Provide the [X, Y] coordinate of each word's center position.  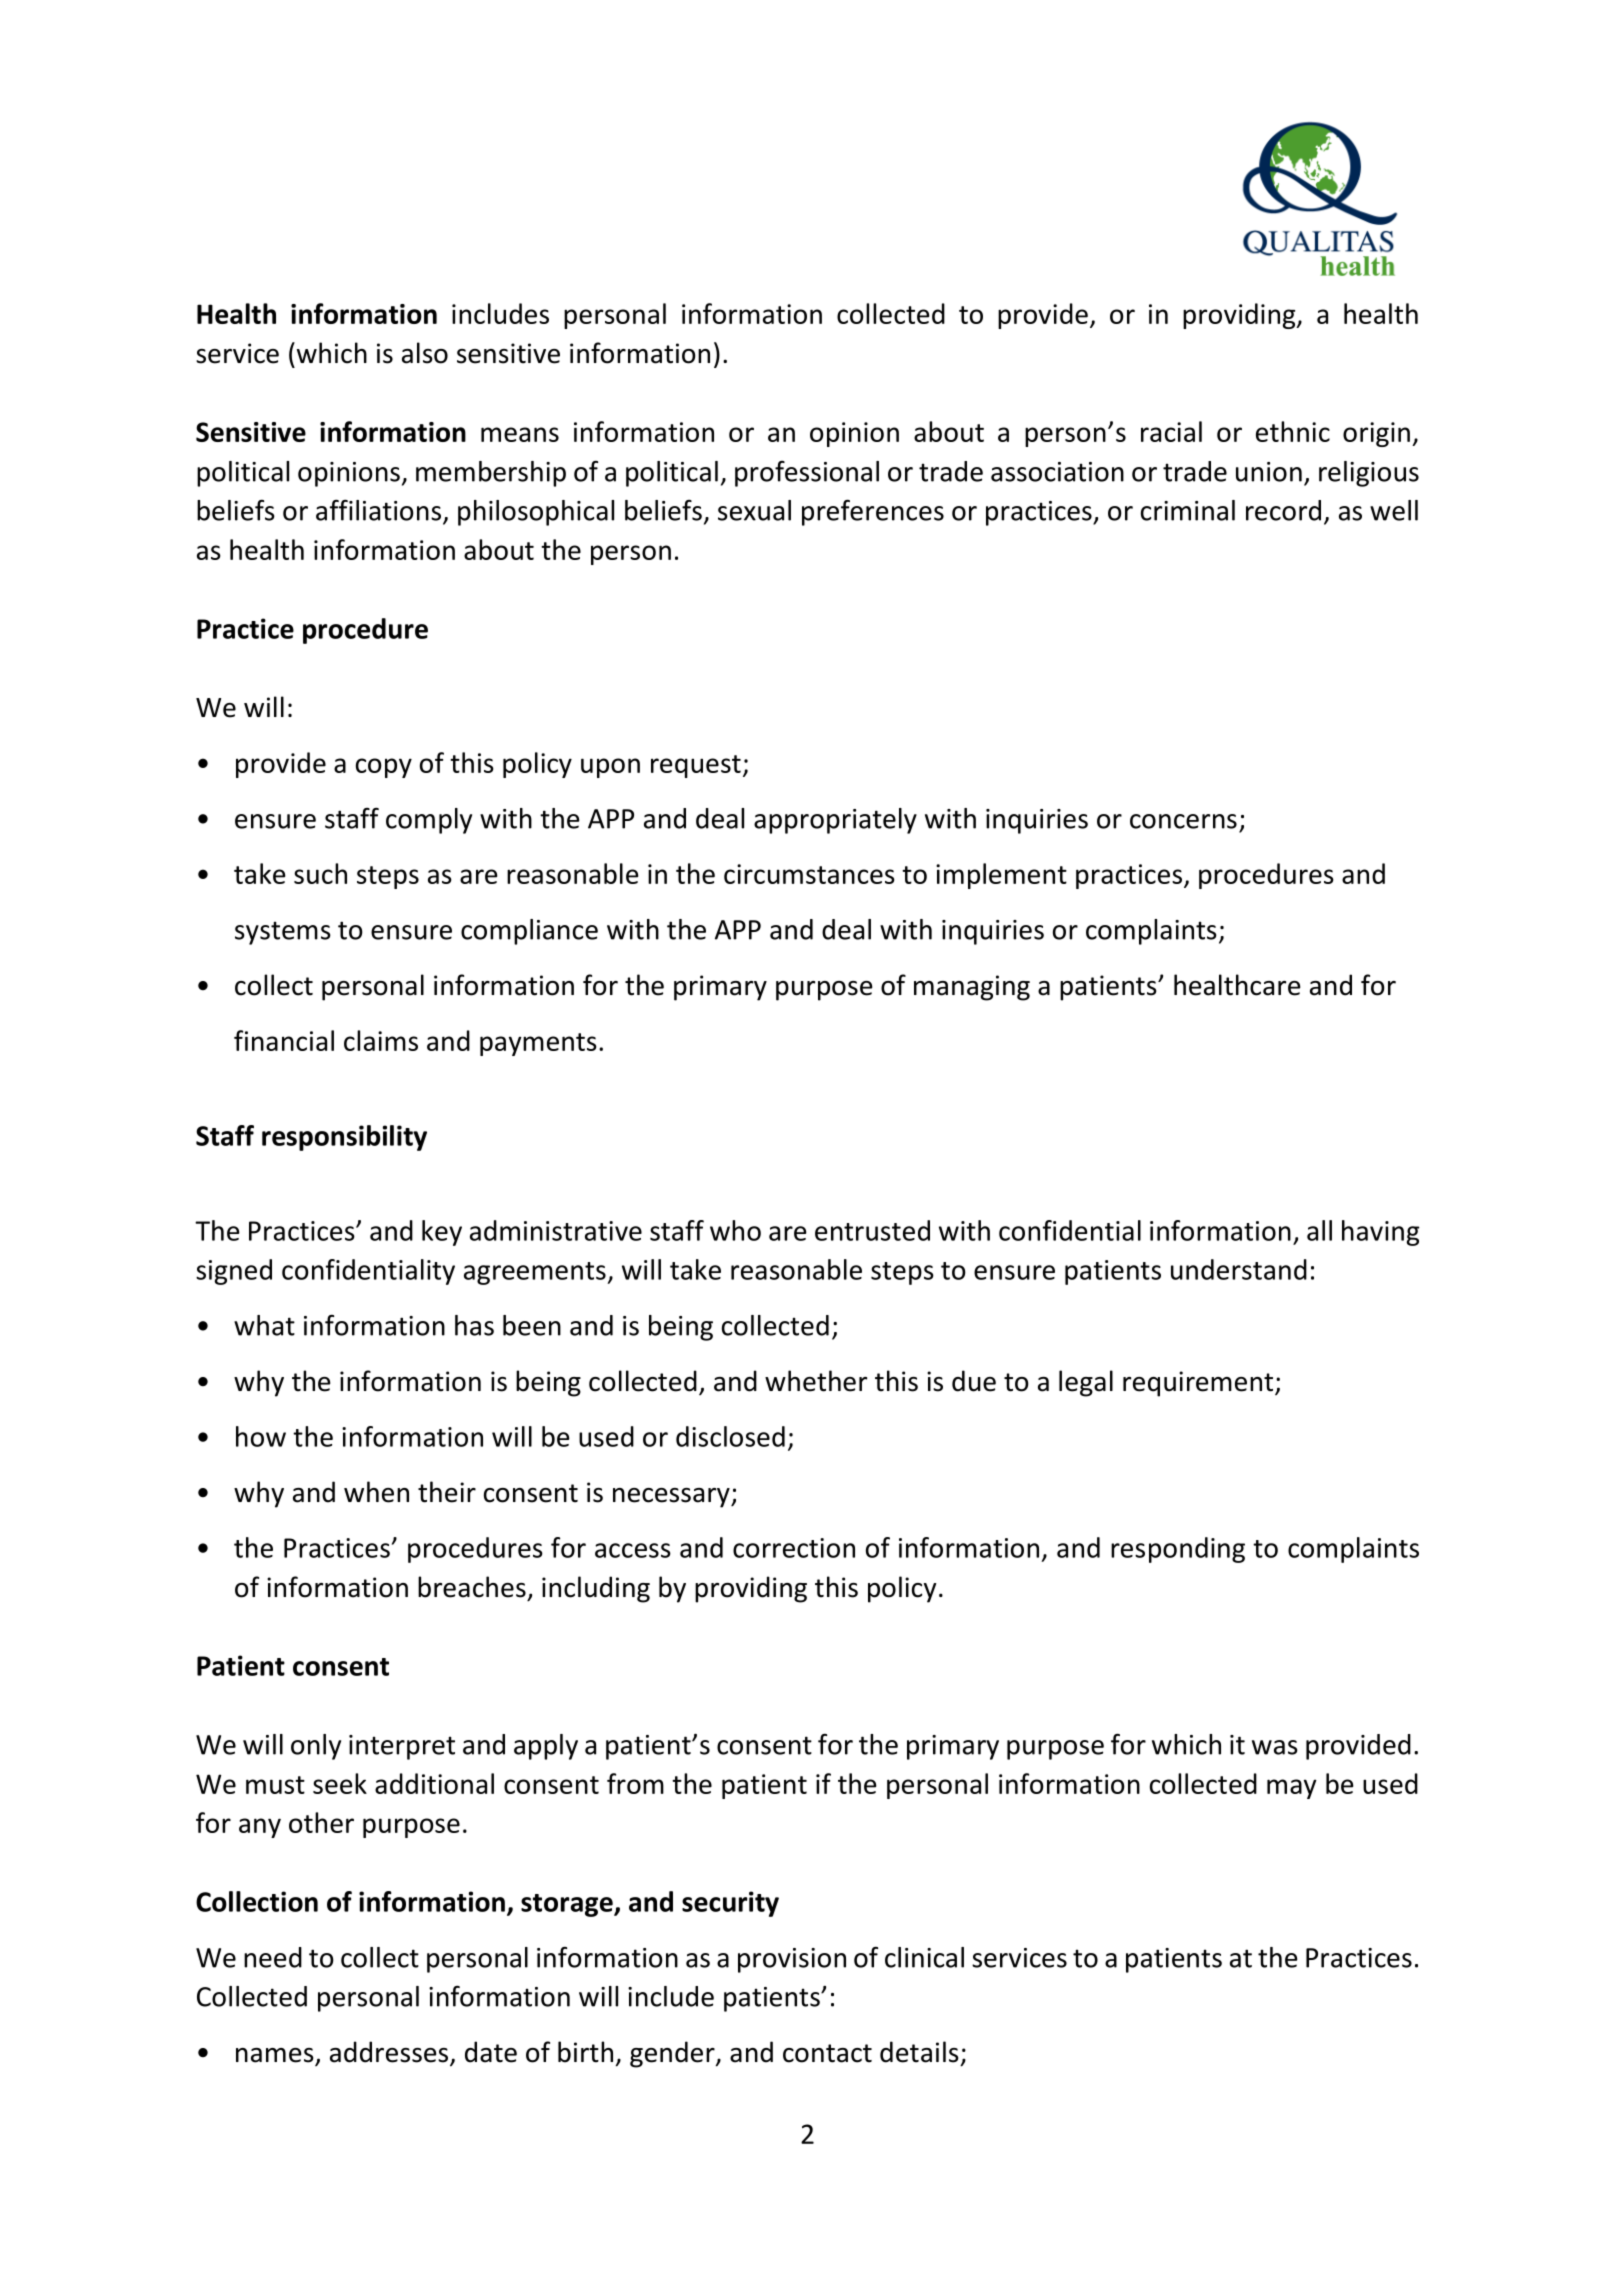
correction [794, 1548]
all [1319, 1230]
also [425, 353]
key [442, 1233]
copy [384, 768]
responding [1178, 1550]
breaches [472, 1587]
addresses [390, 2053]
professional [807, 474]
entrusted [872, 1230]
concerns [1183, 821]
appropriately [835, 821]
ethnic [1293, 431]
